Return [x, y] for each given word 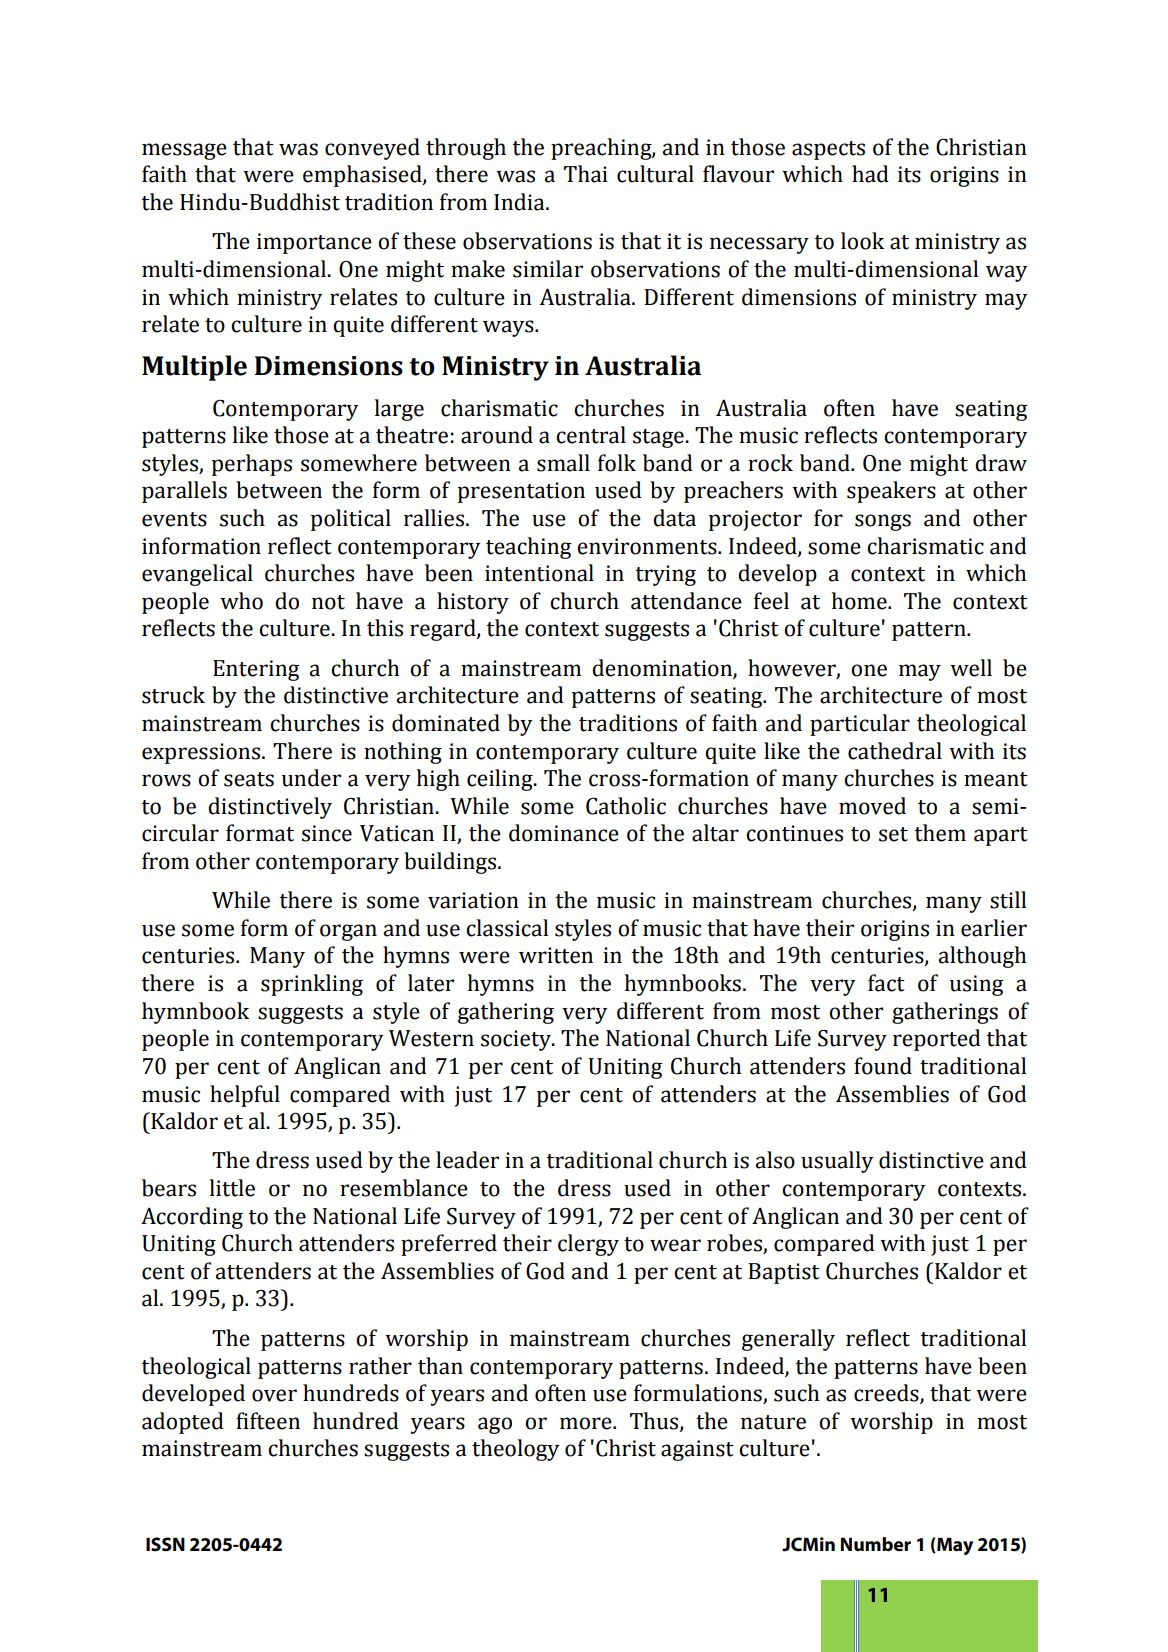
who [241, 601]
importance [314, 243]
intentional [539, 573]
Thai [586, 174]
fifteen [268, 1421]
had [870, 174]
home [860, 601]
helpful [245, 1096]
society [517, 1040]
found [883, 1066]
